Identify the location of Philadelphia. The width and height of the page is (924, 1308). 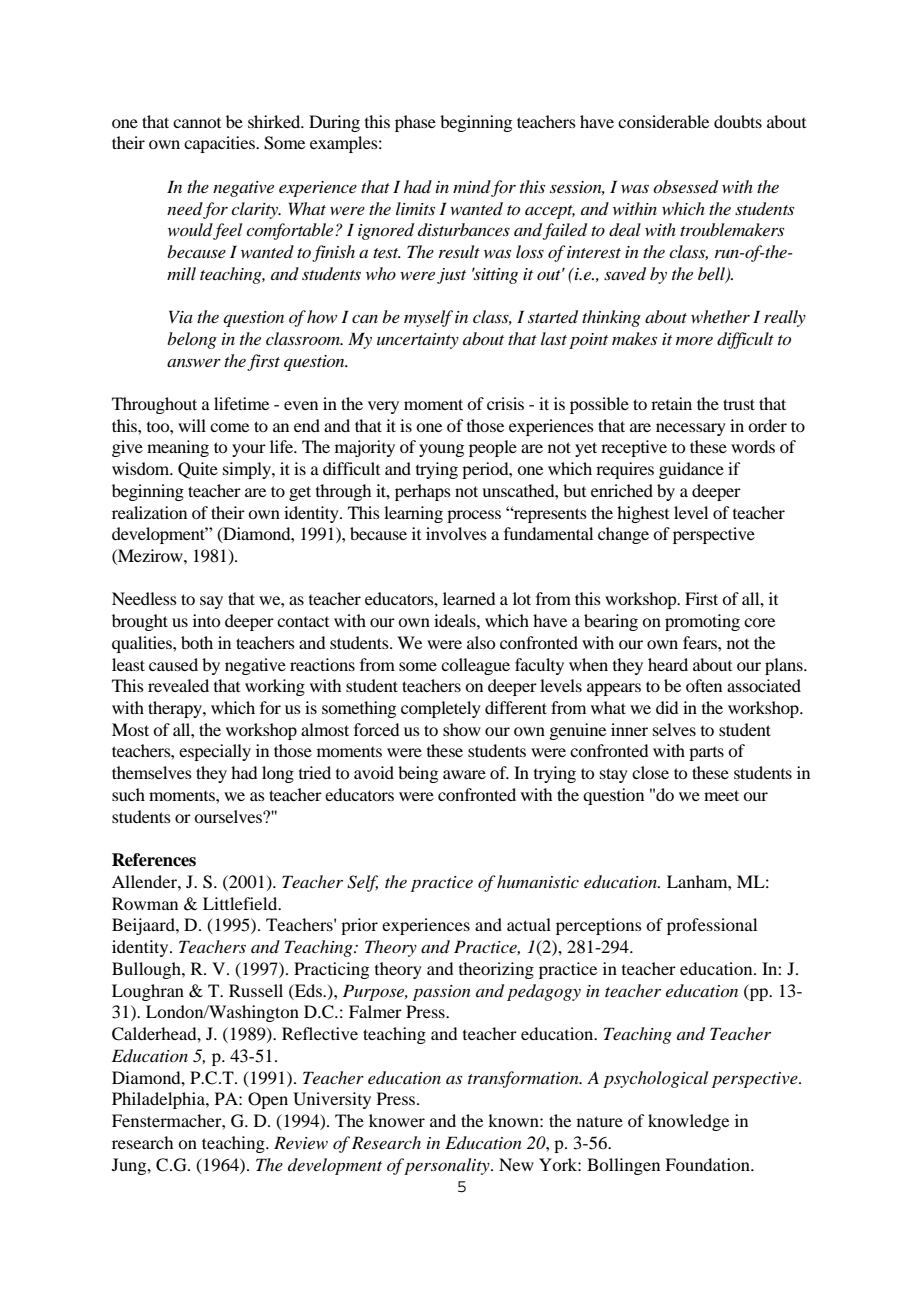
(159, 1100).
